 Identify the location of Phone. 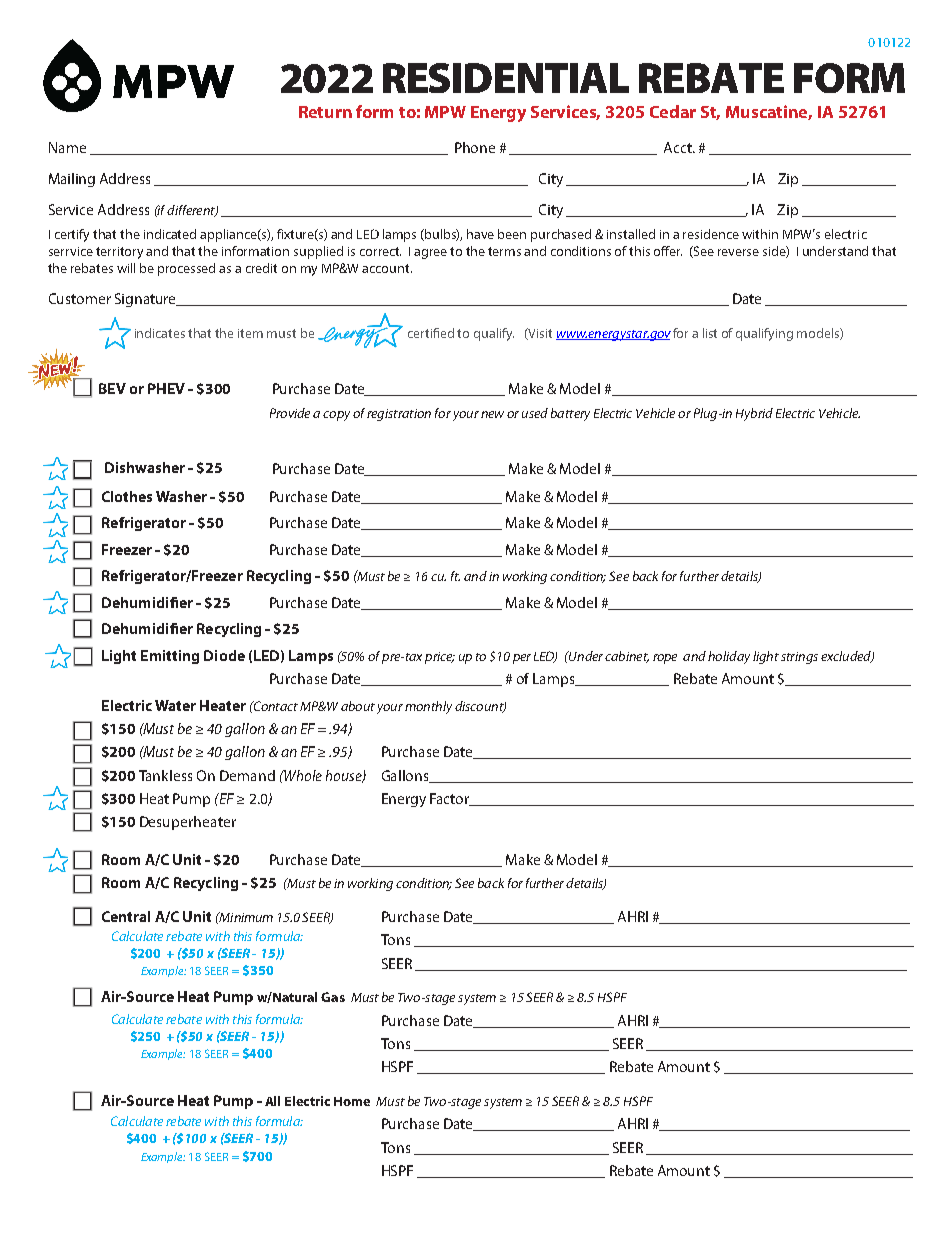
(475, 147).
